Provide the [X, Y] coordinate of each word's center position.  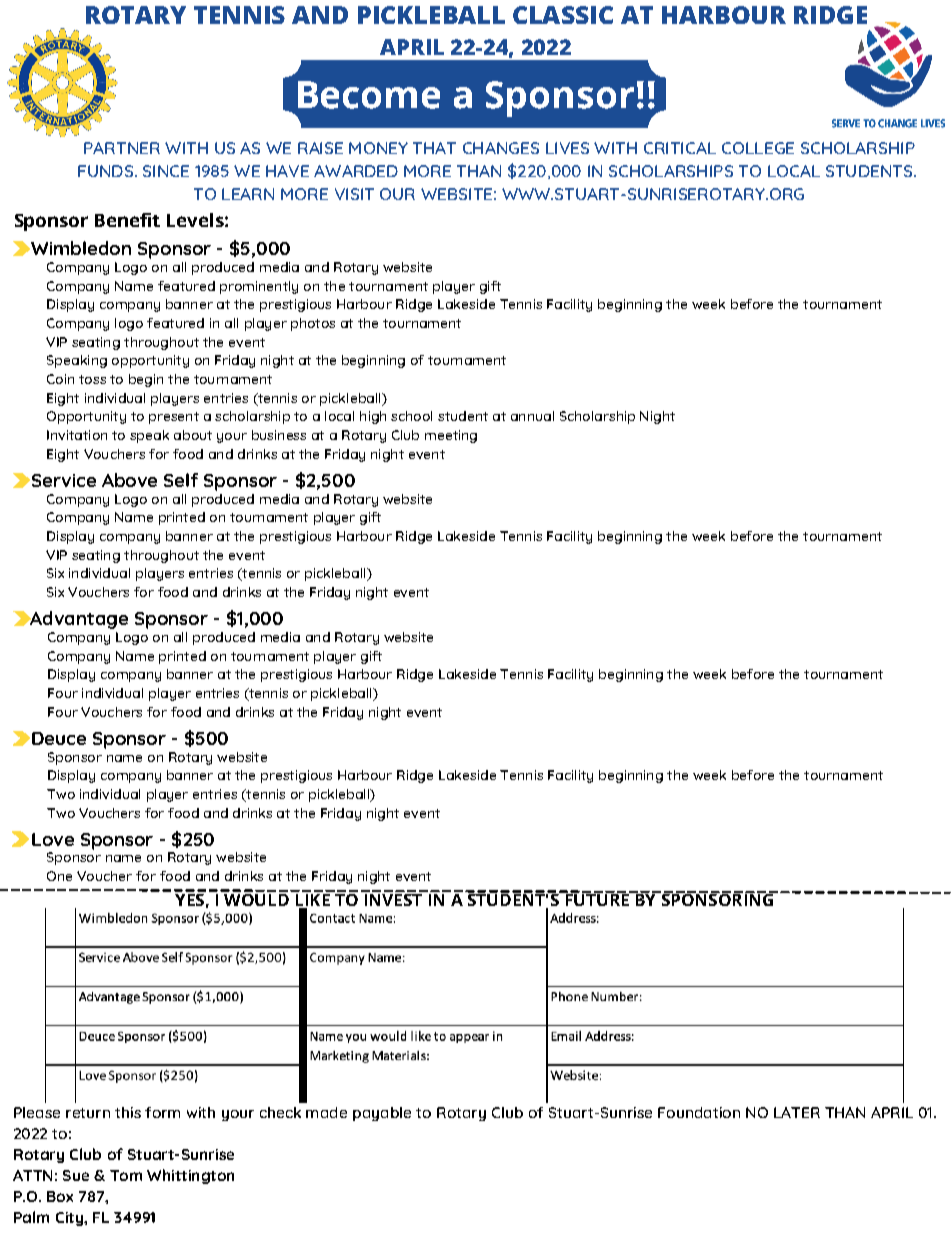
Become [369, 95]
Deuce [59, 738]
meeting [451, 436]
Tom [126, 1175]
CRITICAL [680, 148]
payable [382, 1114]
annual [532, 416]
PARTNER [122, 148]
